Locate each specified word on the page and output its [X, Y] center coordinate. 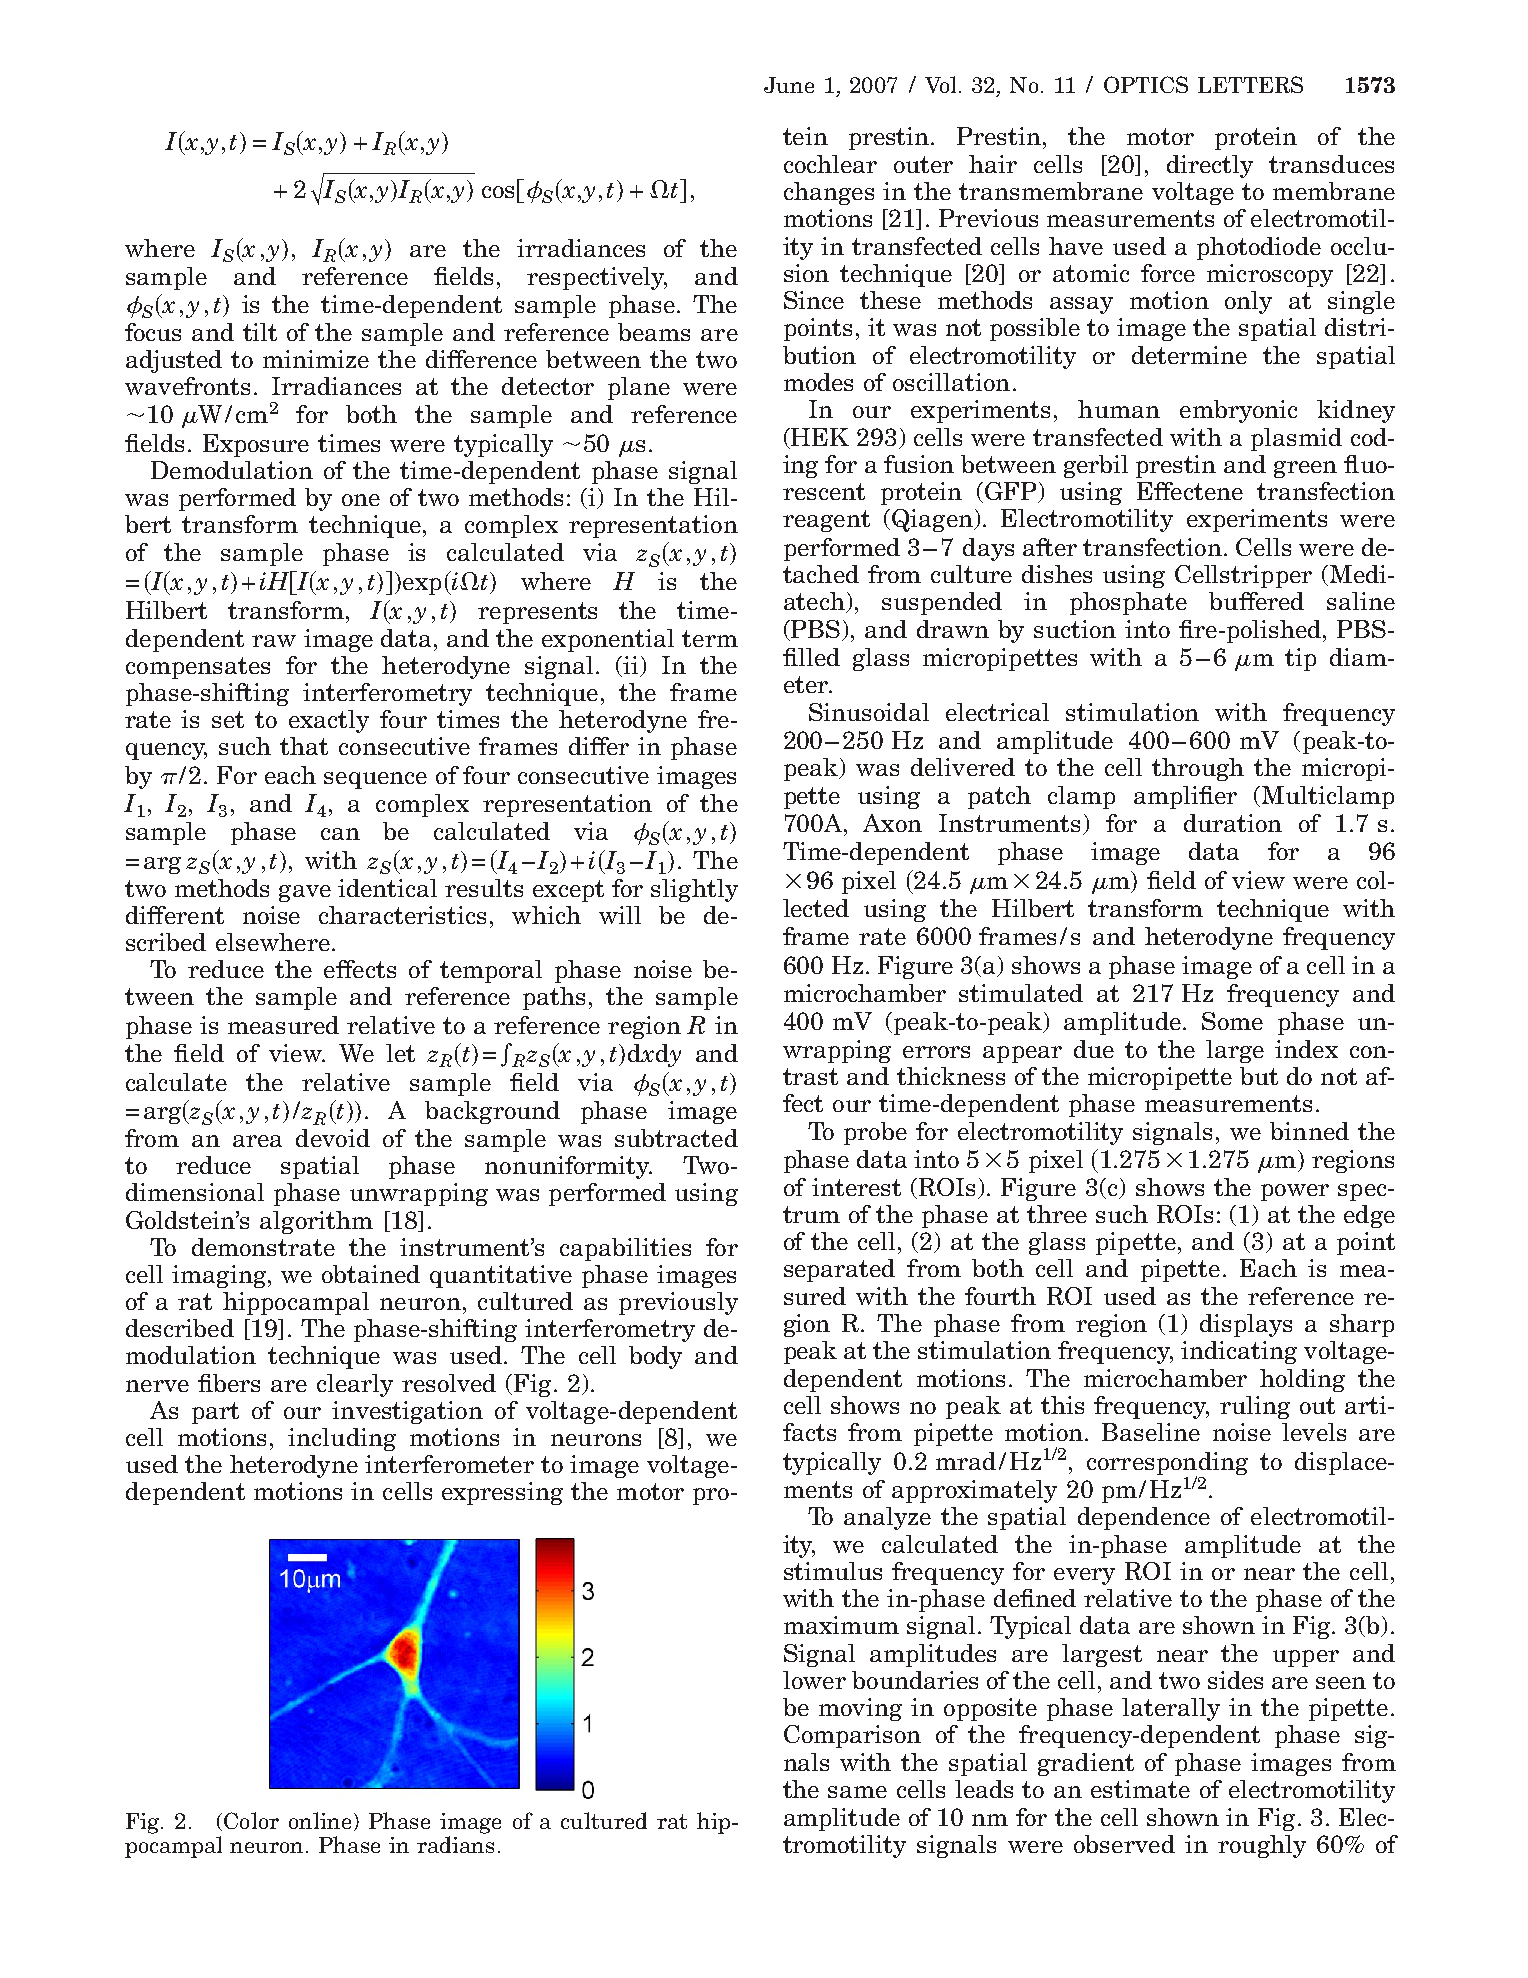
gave [305, 893]
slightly [694, 890]
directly [1210, 166]
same [857, 1792]
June [789, 85]
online [320, 1820]
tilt [260, 332]
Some [1232, 1021]
